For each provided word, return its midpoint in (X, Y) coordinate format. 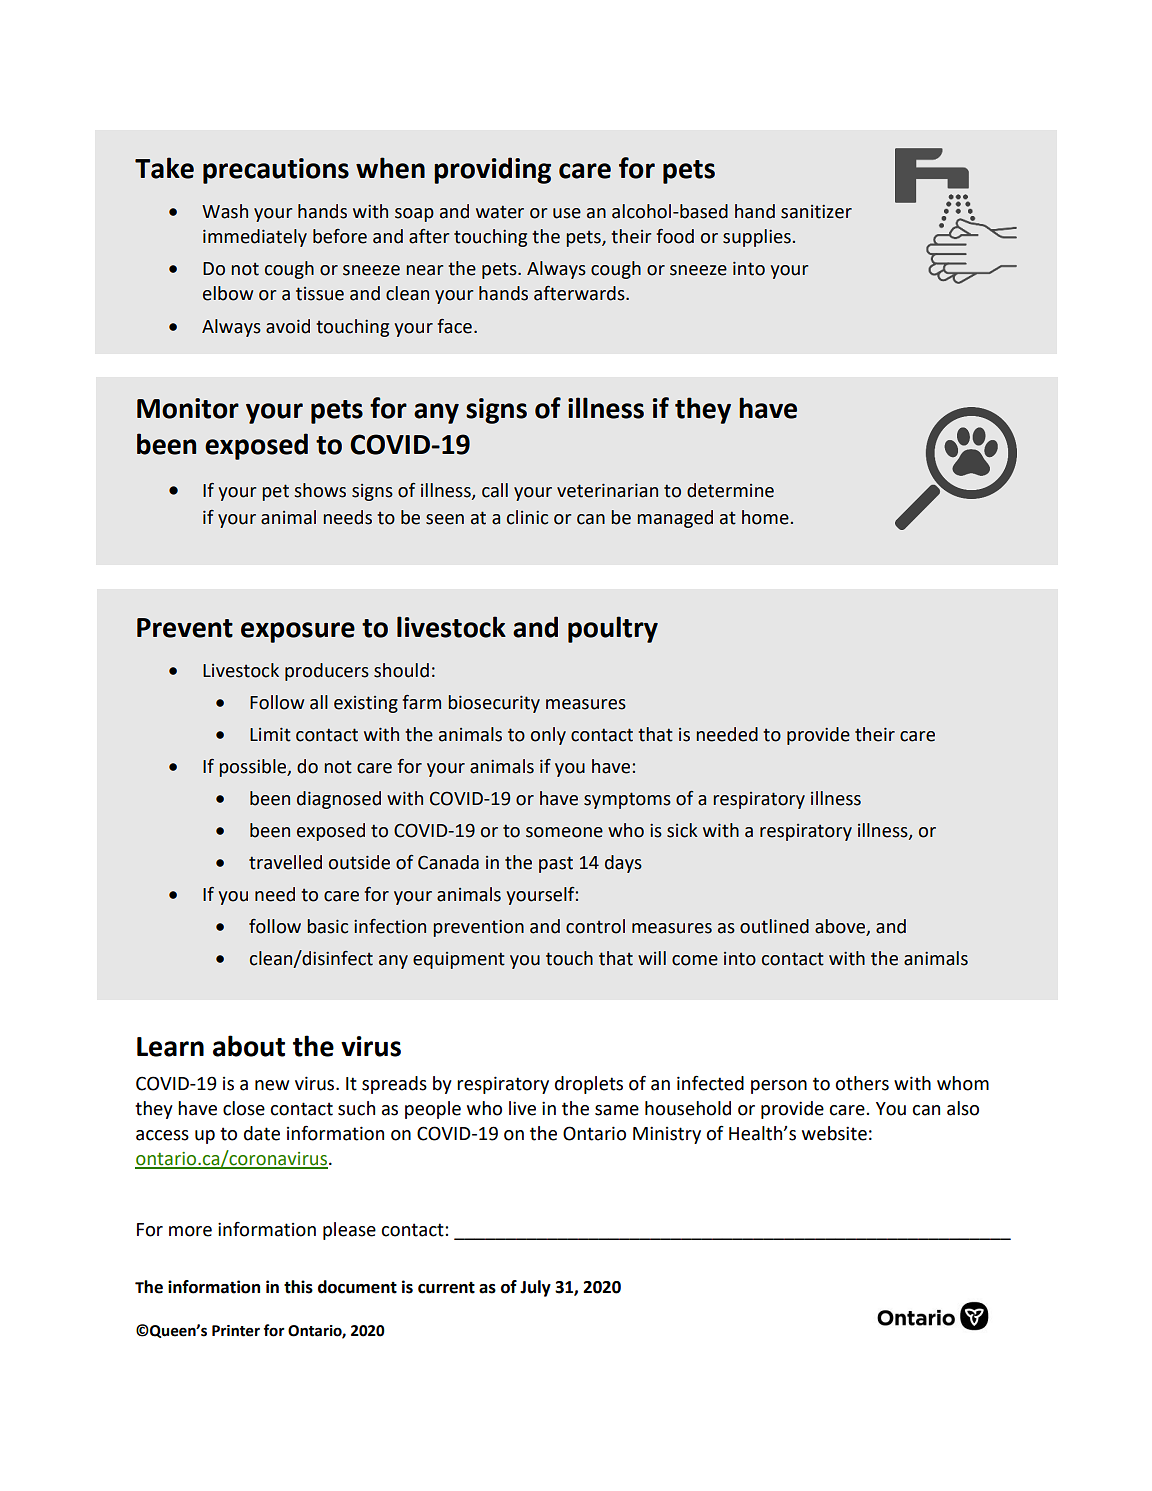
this (298, 1287)
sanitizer (816, 211)
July (535, 1288)
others (862, 1083)
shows (320, 490)
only (548, 736)
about (249, 1046)
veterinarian (607, 490)
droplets (589, 1085)
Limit (270, 734)
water (500, 212)
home (765, 517)
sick (682, 830)
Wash (225, 211)
